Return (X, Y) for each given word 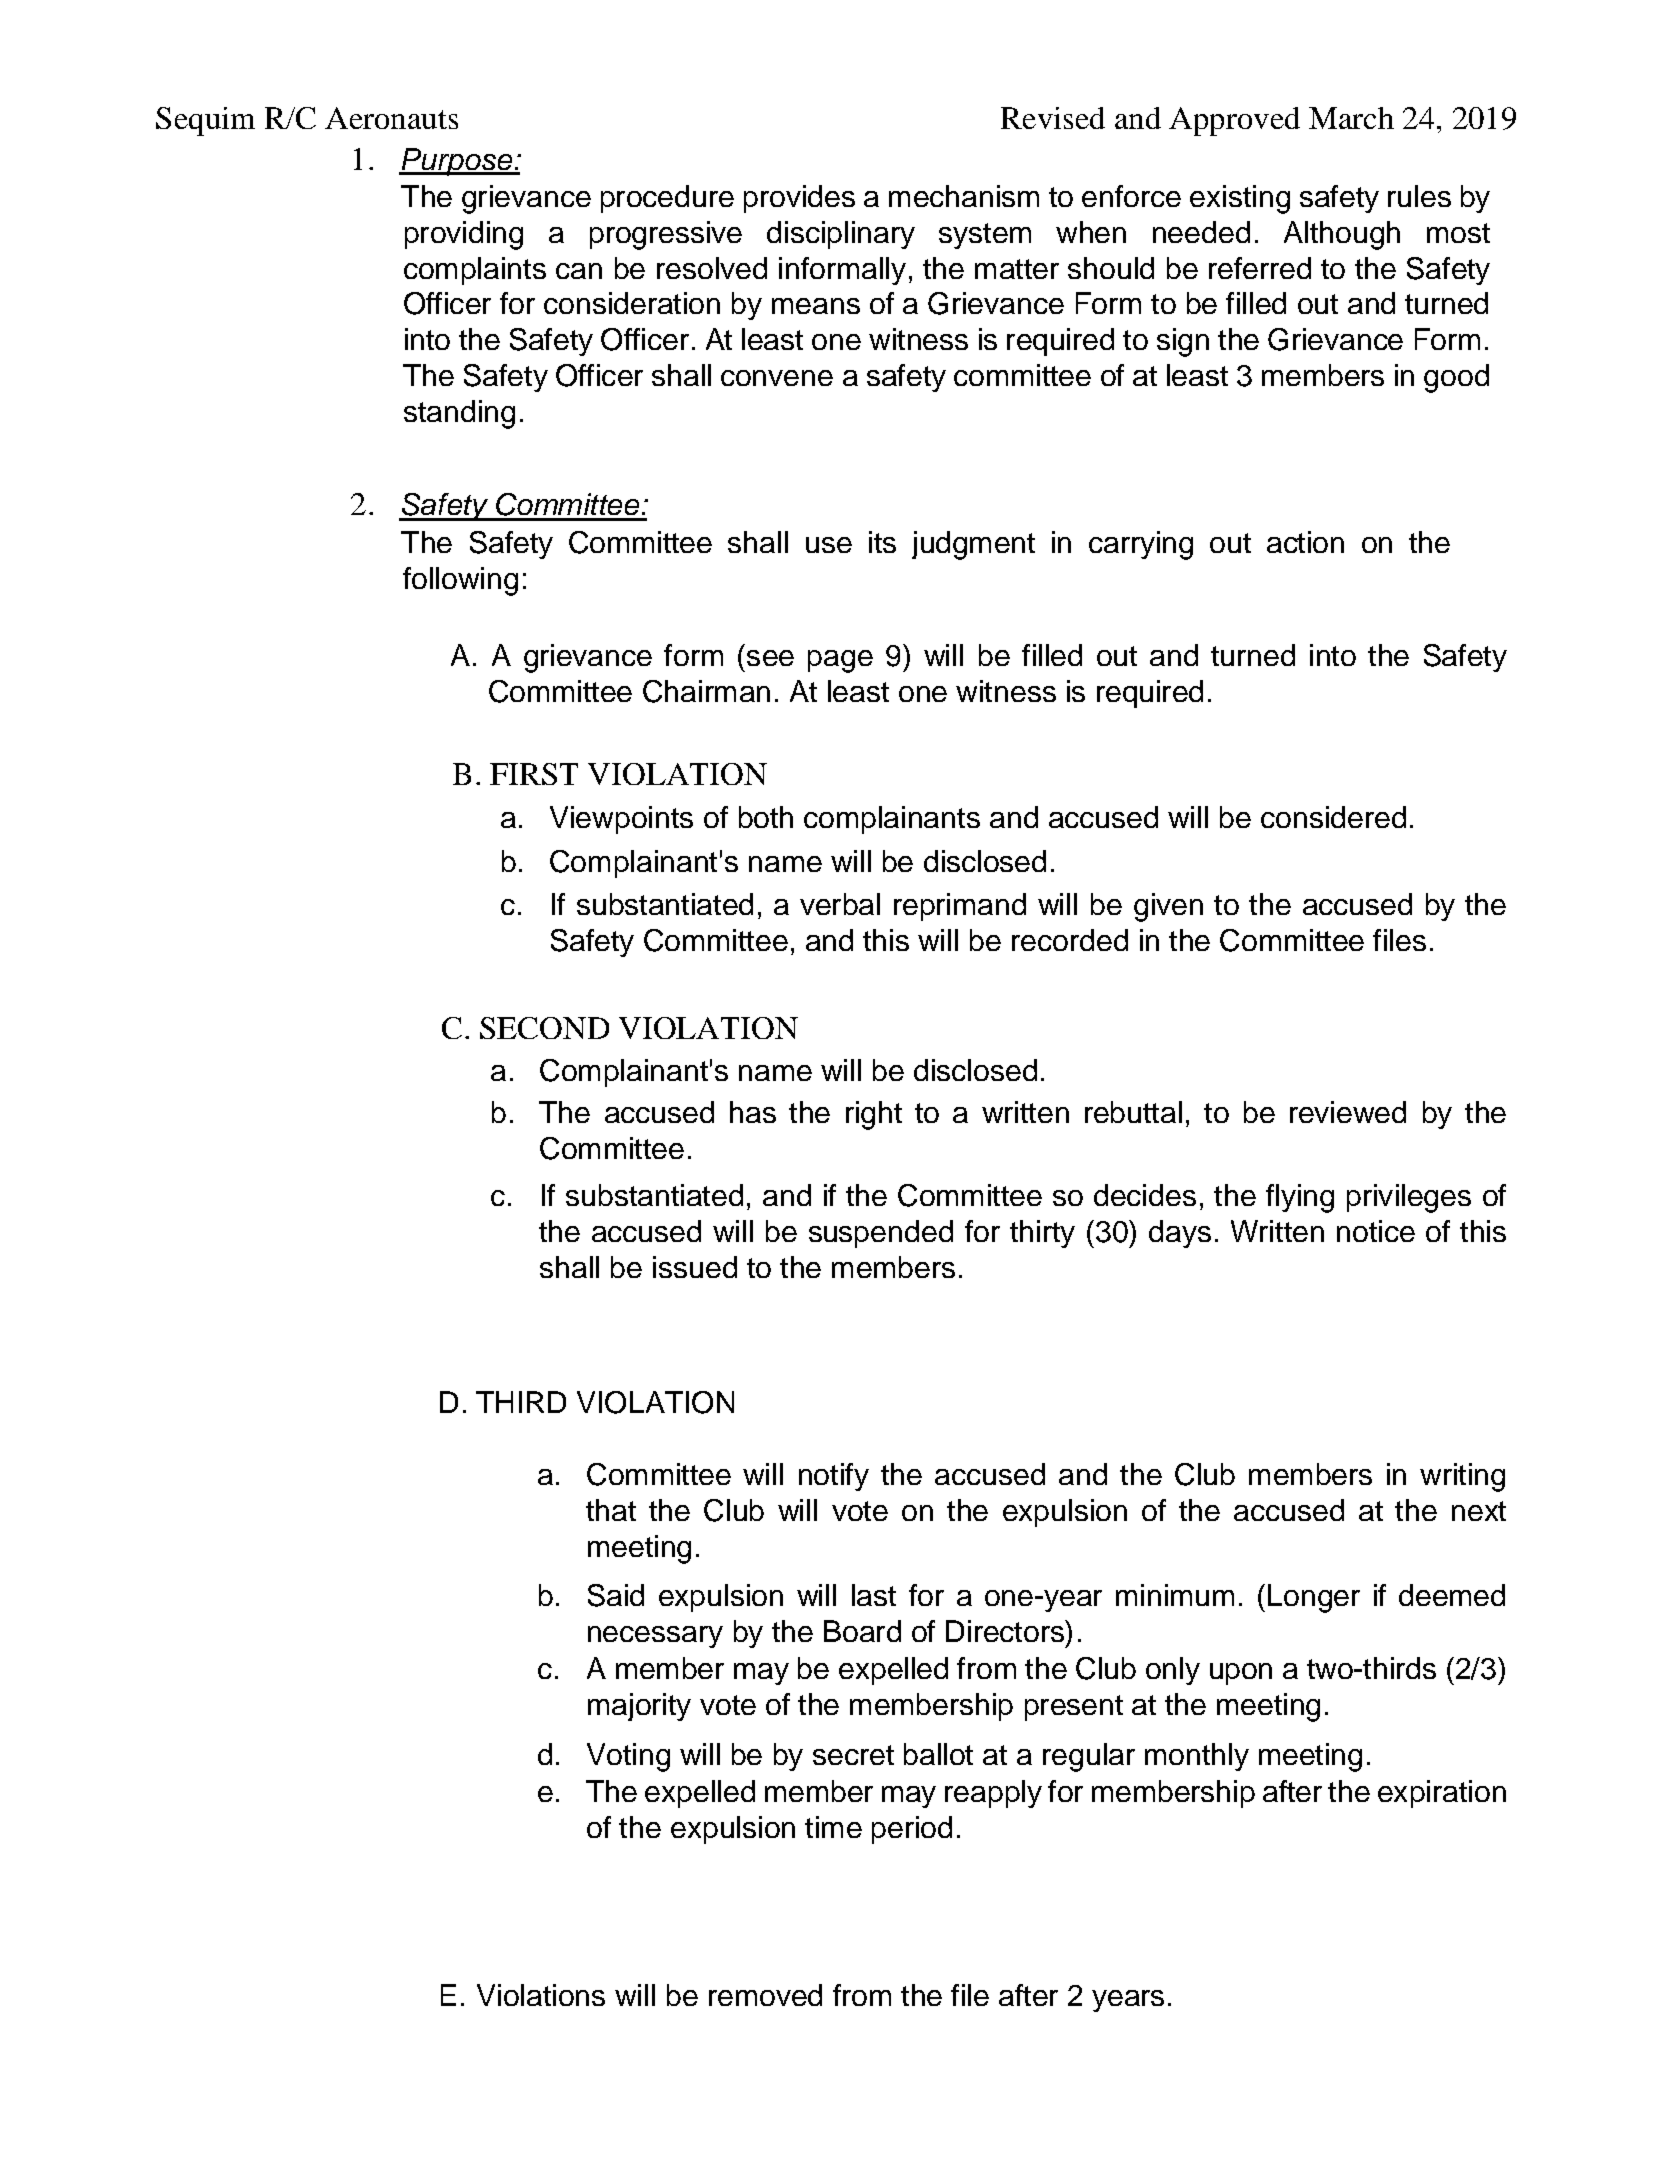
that (611, 1510)
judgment (973, 545)
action (1305, 542)
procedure (667, 199)
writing (1462, 1477)
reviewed (1348, 1112)
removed (765, 1995)
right (874, 1115)
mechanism (964, 196)
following (460, 581)
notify (834, 1477)
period (912, 1830)
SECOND (544, 1028)
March (1351, 118)
